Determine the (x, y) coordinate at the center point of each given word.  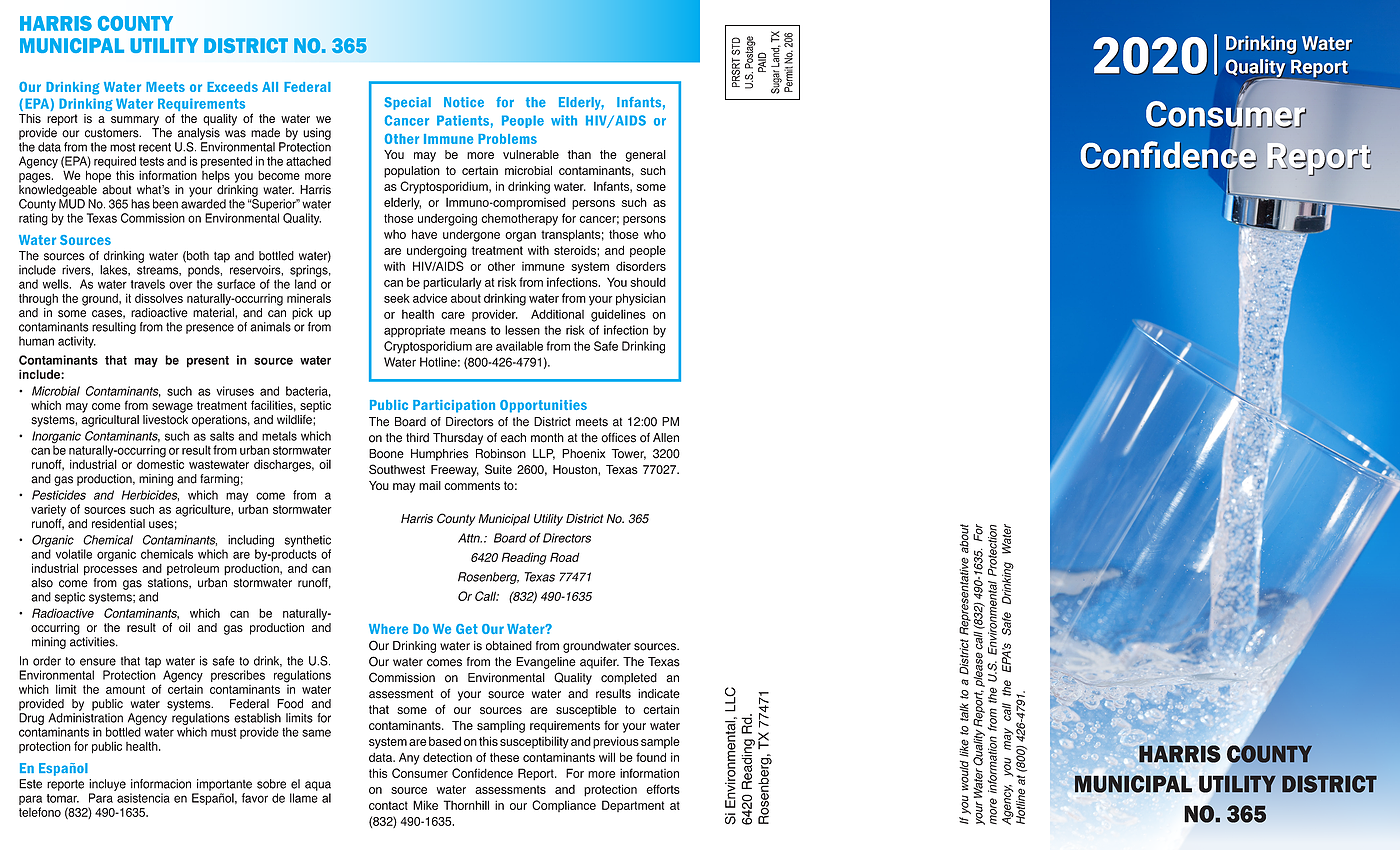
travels (148, 284)
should (648, 282)
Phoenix (583, 454)
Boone (386, 454)
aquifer (599, 663)
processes (110, 571)
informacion (161, 784)
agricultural (110, 421)
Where (388, 629)
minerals (309, 298)
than (579, 154)
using (317, 134)
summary (135, 121)
